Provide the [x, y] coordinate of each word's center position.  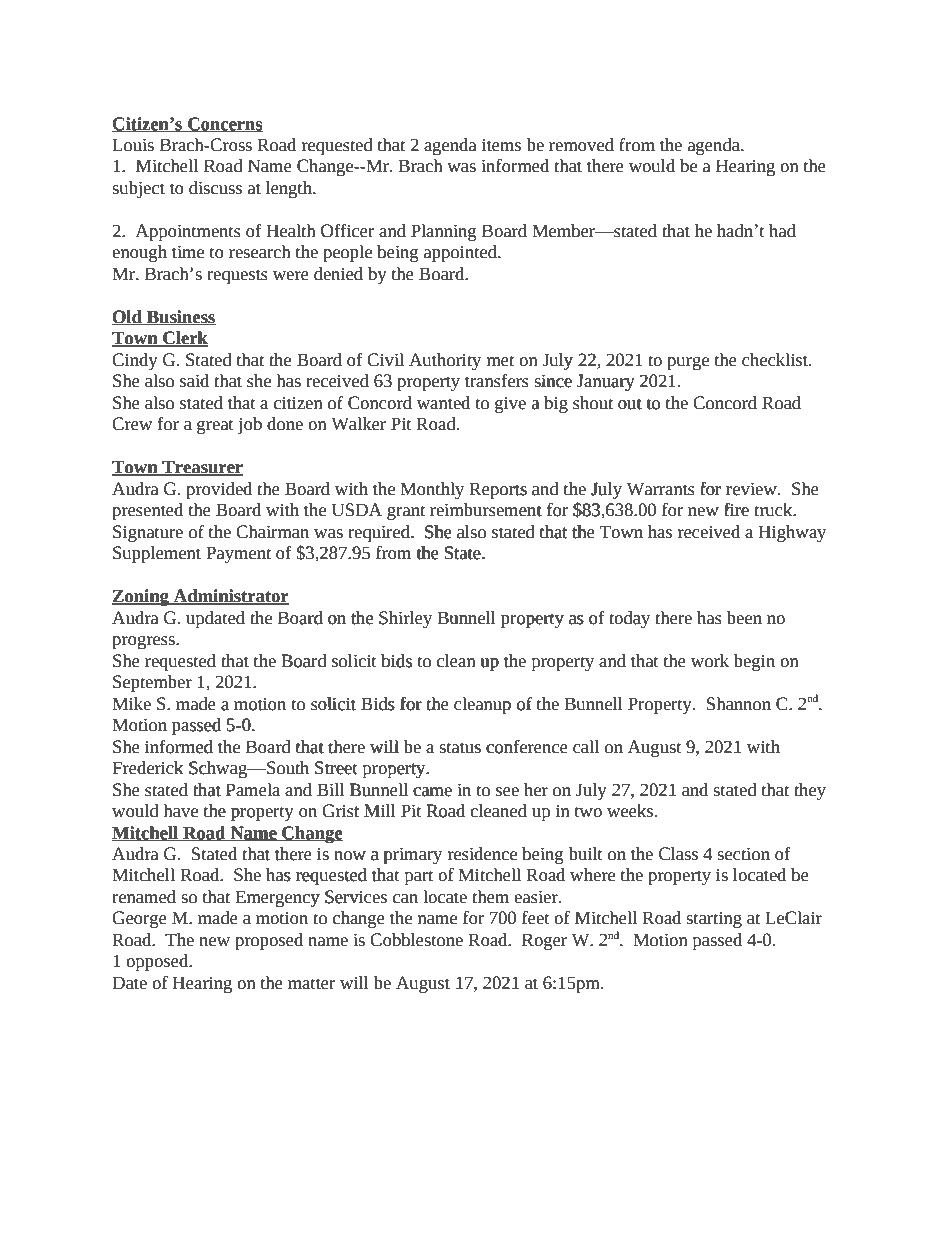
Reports [498, 490]
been [744, 618]
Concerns [224, 124]
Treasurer [201, 468]
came [432, 792]
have [180, 811]
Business [180, 317]
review [752, 489]
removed [581, 145]
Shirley [405, 619]
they [810, 791]
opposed [158, 962]
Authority [445, 361]
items [501, 145]
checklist [776, 360]
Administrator [230, 597]
